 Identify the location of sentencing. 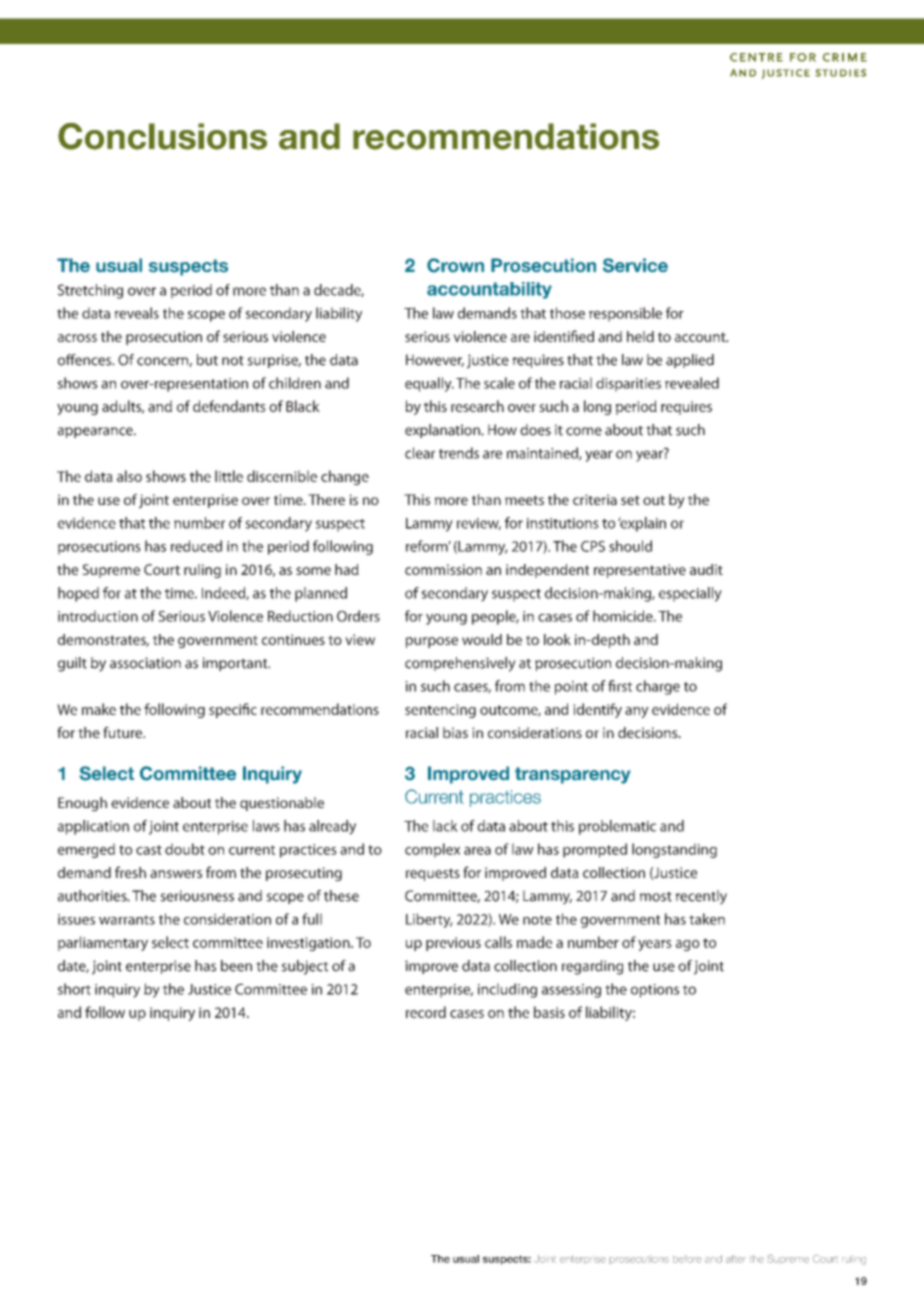
(440, 711).
